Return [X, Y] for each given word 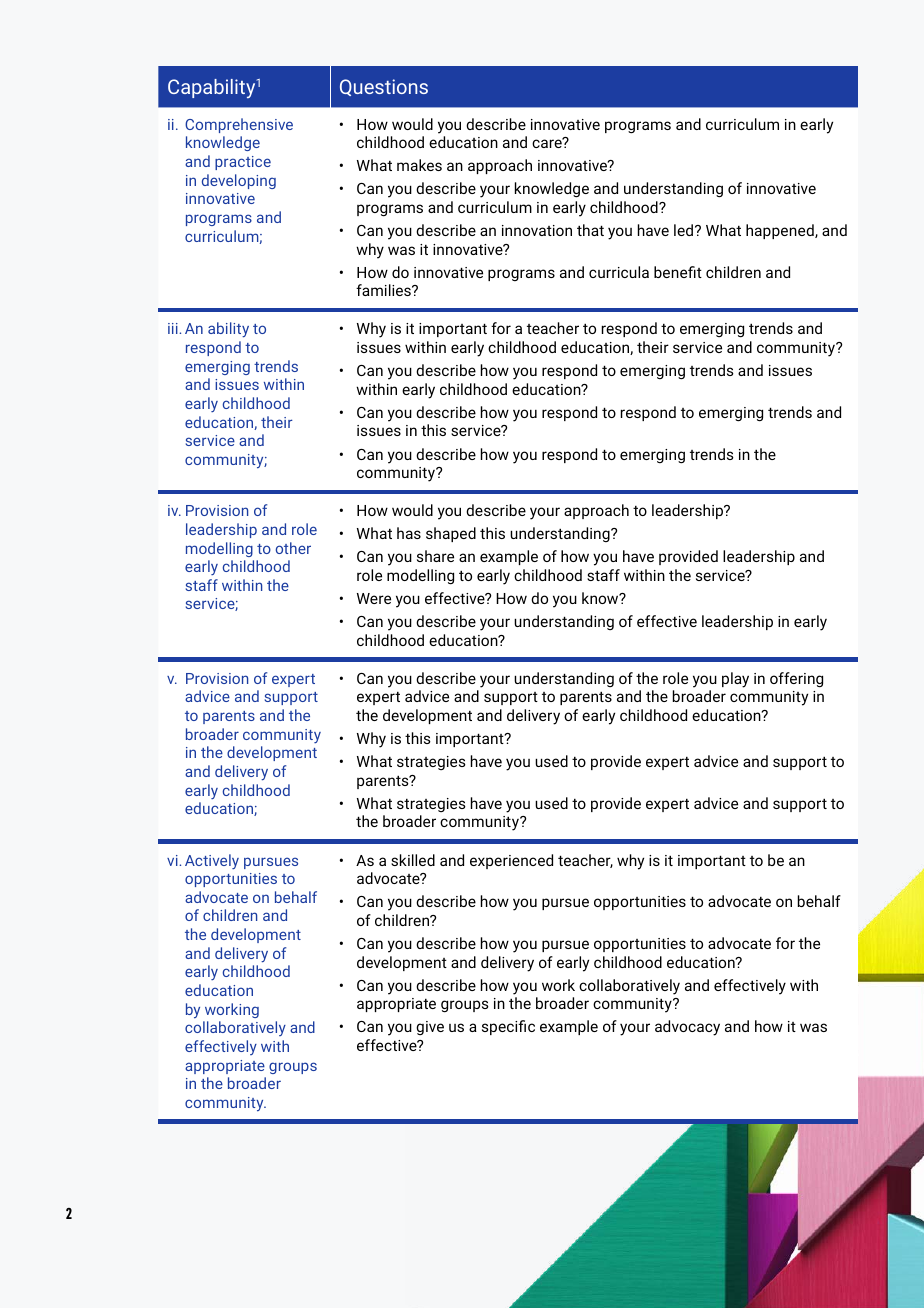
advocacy [687, 1028]
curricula [619, 272]
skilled [413, 860]
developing [239, 181]
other [293, 548]
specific [508, 1027]
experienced [511, 861]
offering [796, 680]
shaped [451, 534]
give [430, 1028]
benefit [678, 272]
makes [419, 165]
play [735, 680]
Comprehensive [239, 125]
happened [781, 231]
